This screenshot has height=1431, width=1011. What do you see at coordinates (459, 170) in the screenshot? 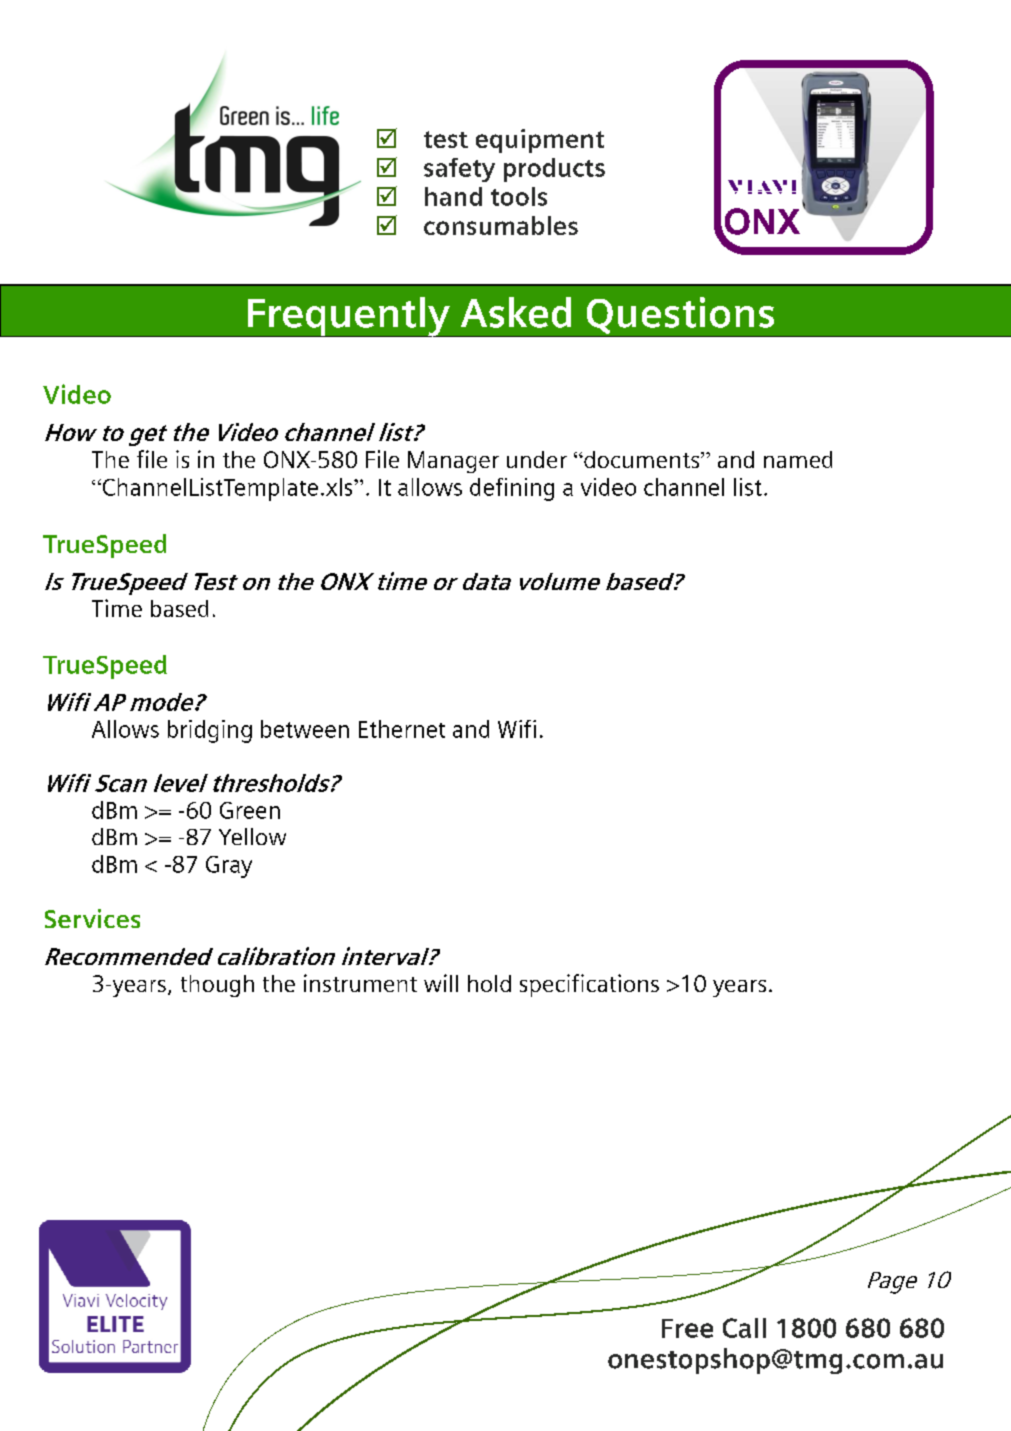
I see `safety` at bounding box center [459, 170].
